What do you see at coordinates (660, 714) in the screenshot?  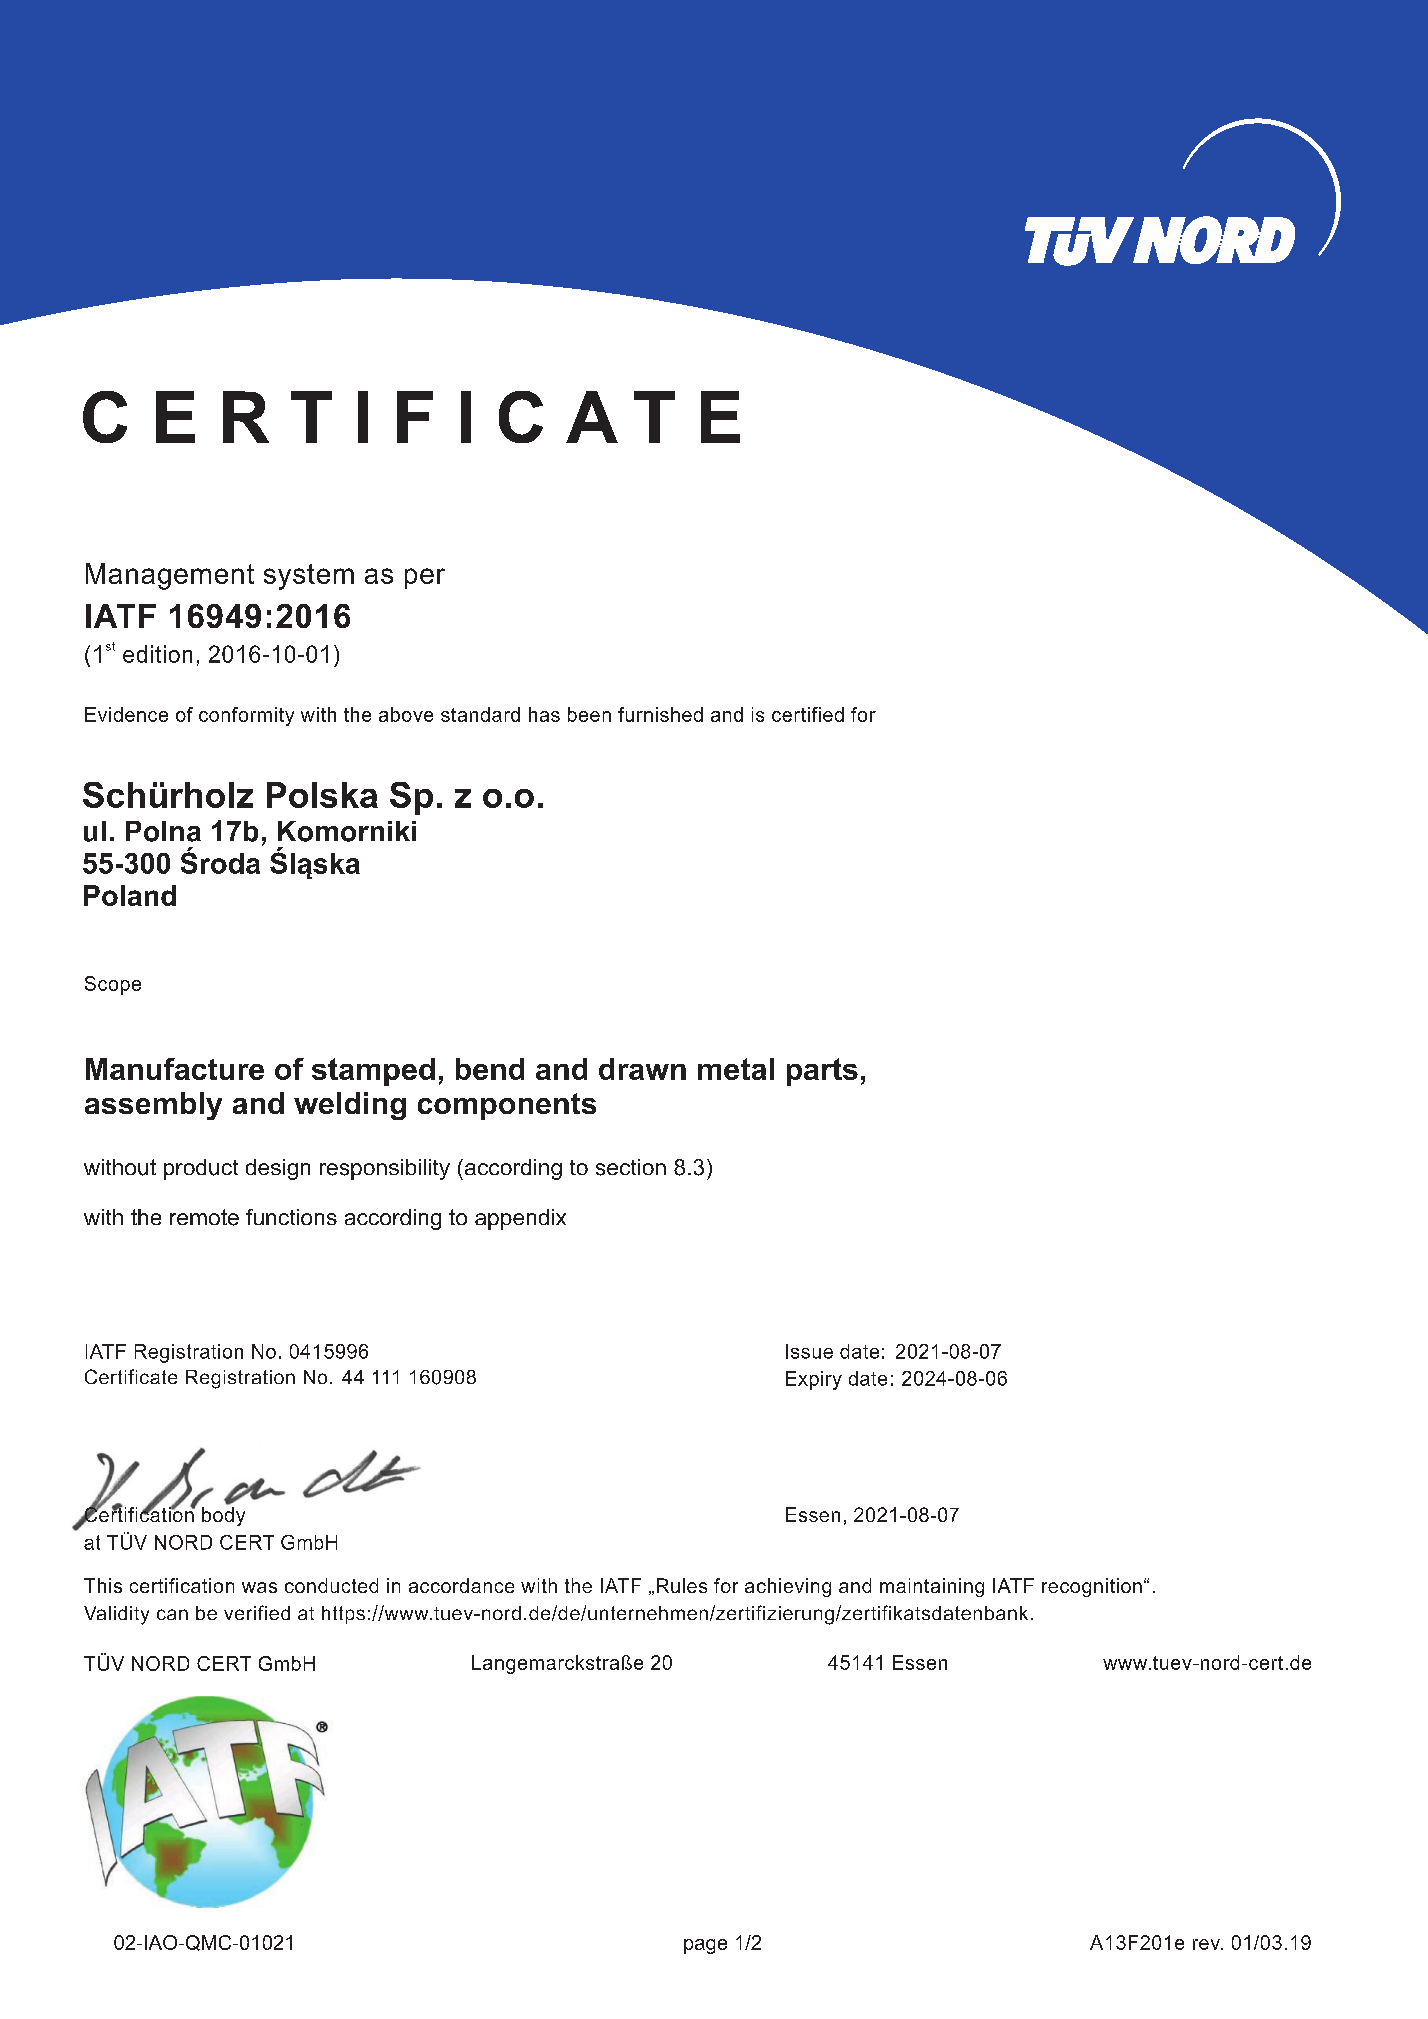 I see `furnished` at bounding box center [660, 714].
